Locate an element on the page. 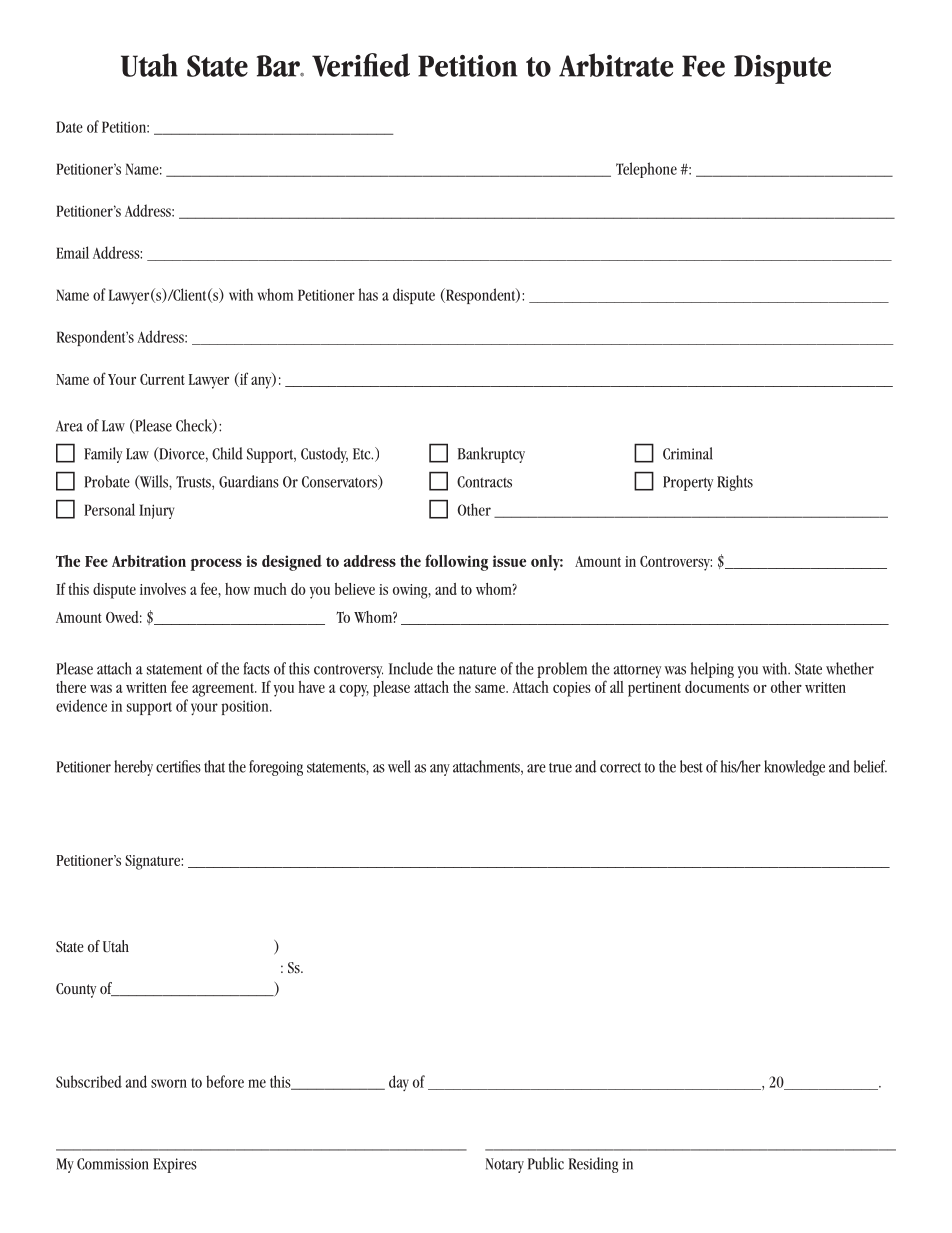 The image size is (952, 1233). Arbitrate is located at coordinates (616, 65).
